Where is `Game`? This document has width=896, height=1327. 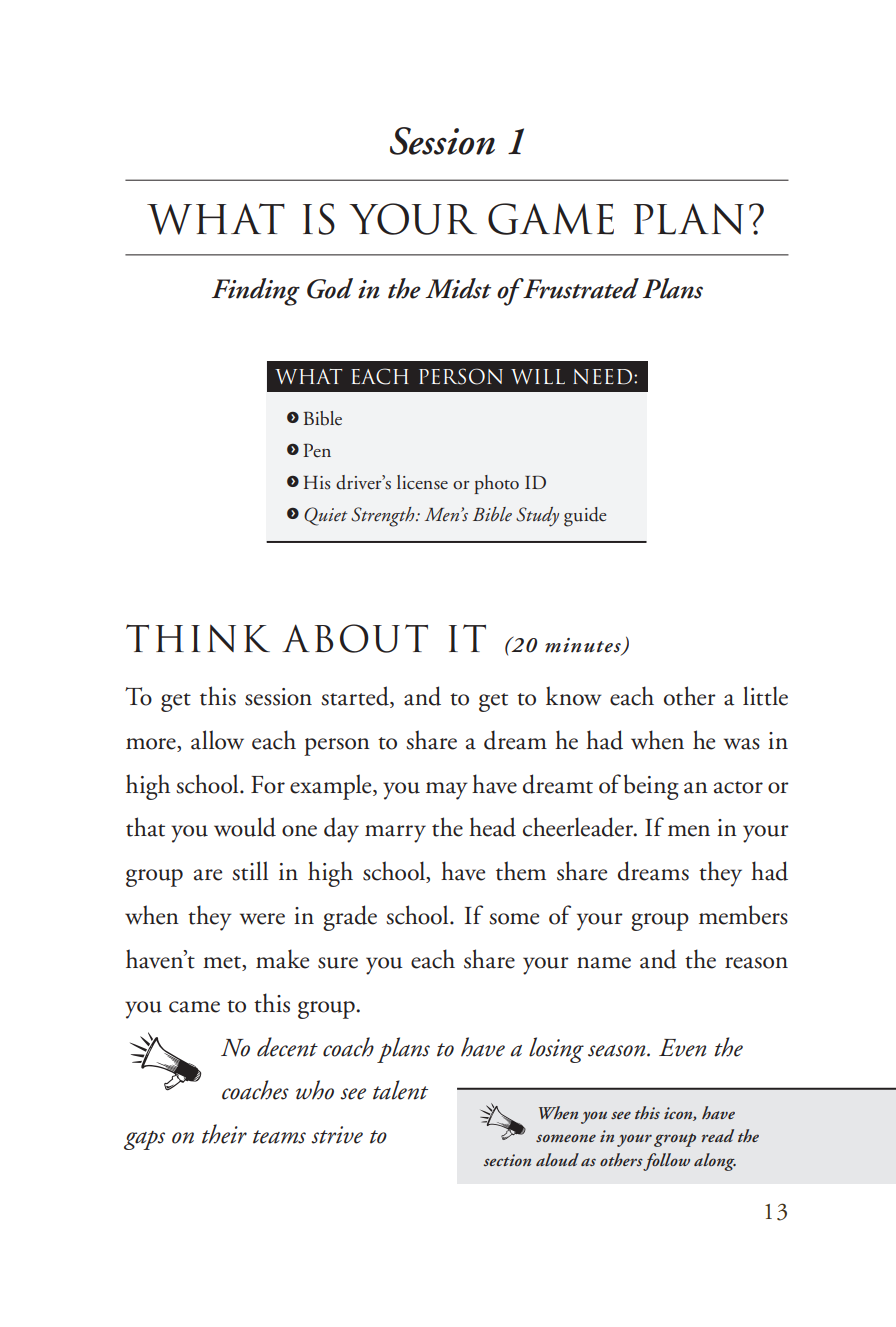
Game is located at coordinates (551, 219).
